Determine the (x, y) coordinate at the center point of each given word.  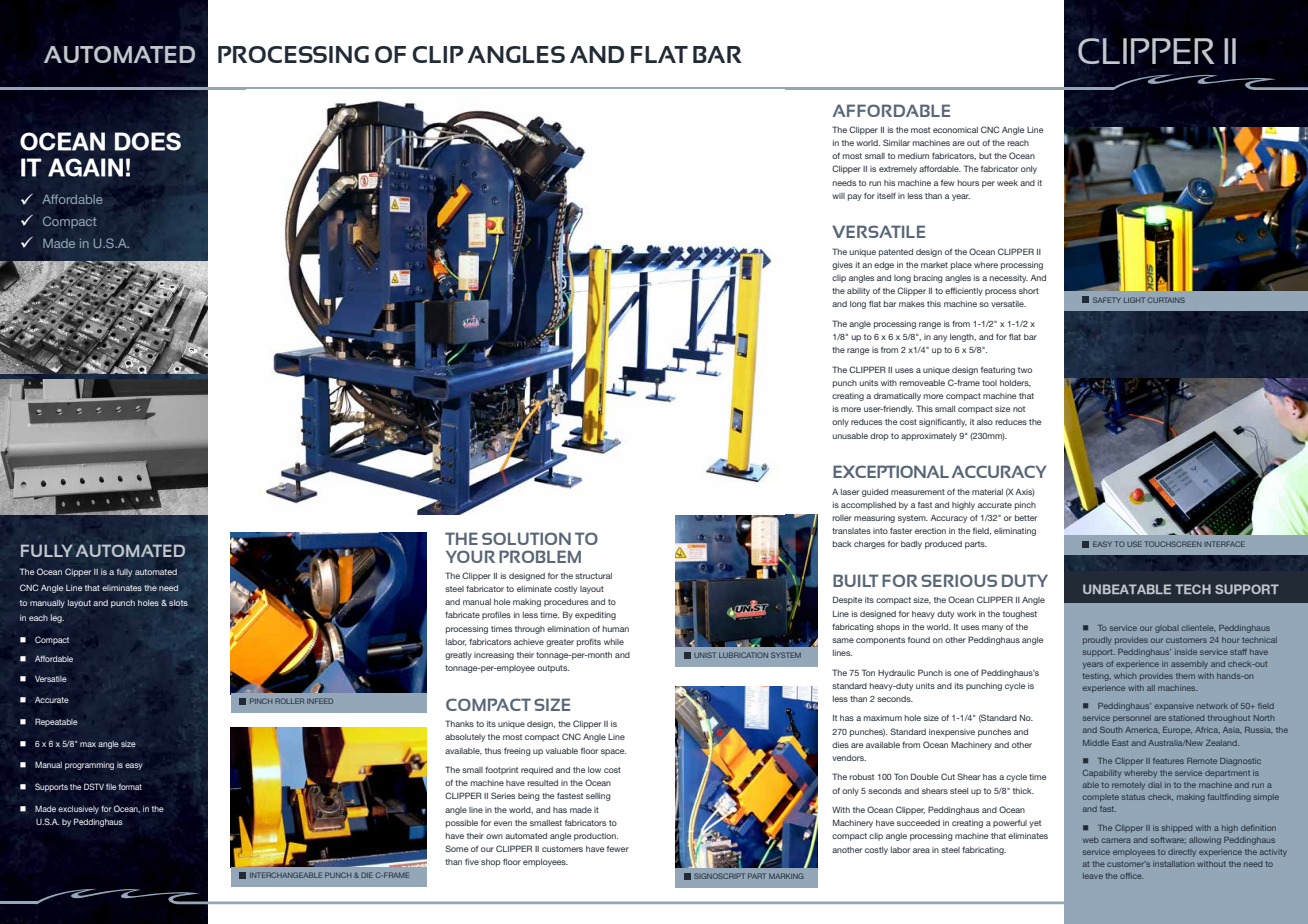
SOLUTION (526, 538)
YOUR (470, 556)
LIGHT (1134, 300)
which (1125, 676)
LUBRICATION (743, 655)
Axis (1025, 492)
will (838, 196)
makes (912, 304)
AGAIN (85, 167)
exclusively (78, 810)
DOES (148, 141)
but (985, 156)
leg (57, 618)
